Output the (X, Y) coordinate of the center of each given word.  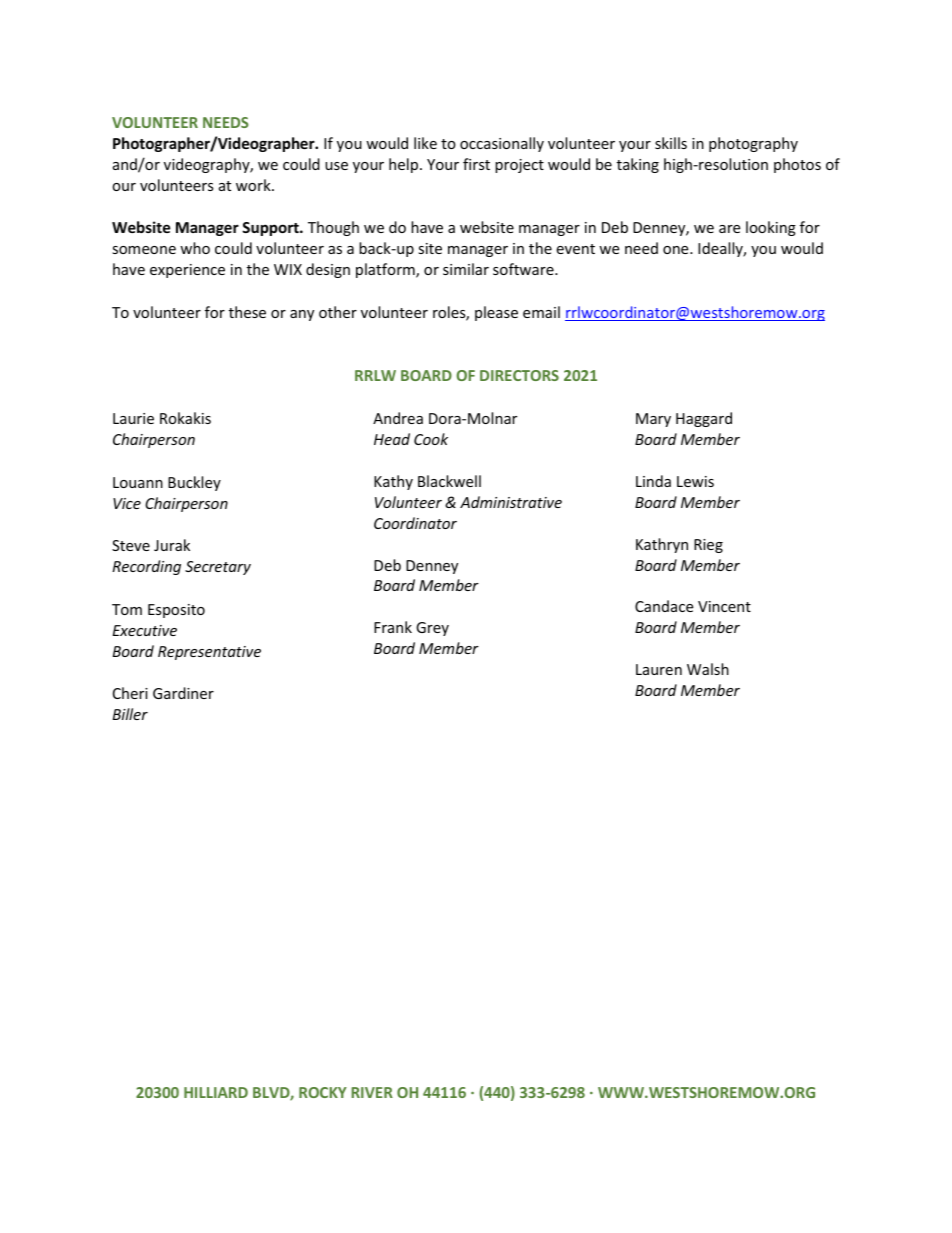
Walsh (708, 669)
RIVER (372, 1092)
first (476, 164)
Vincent (724, 606)
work (254, 185)
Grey (432, 629)
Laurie (133, 418)
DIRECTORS (519, 375)
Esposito (176, 611)
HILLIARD (216, 1092)
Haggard (704, 419)
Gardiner (183, 693)
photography (753, 144)
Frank (393, 627)
